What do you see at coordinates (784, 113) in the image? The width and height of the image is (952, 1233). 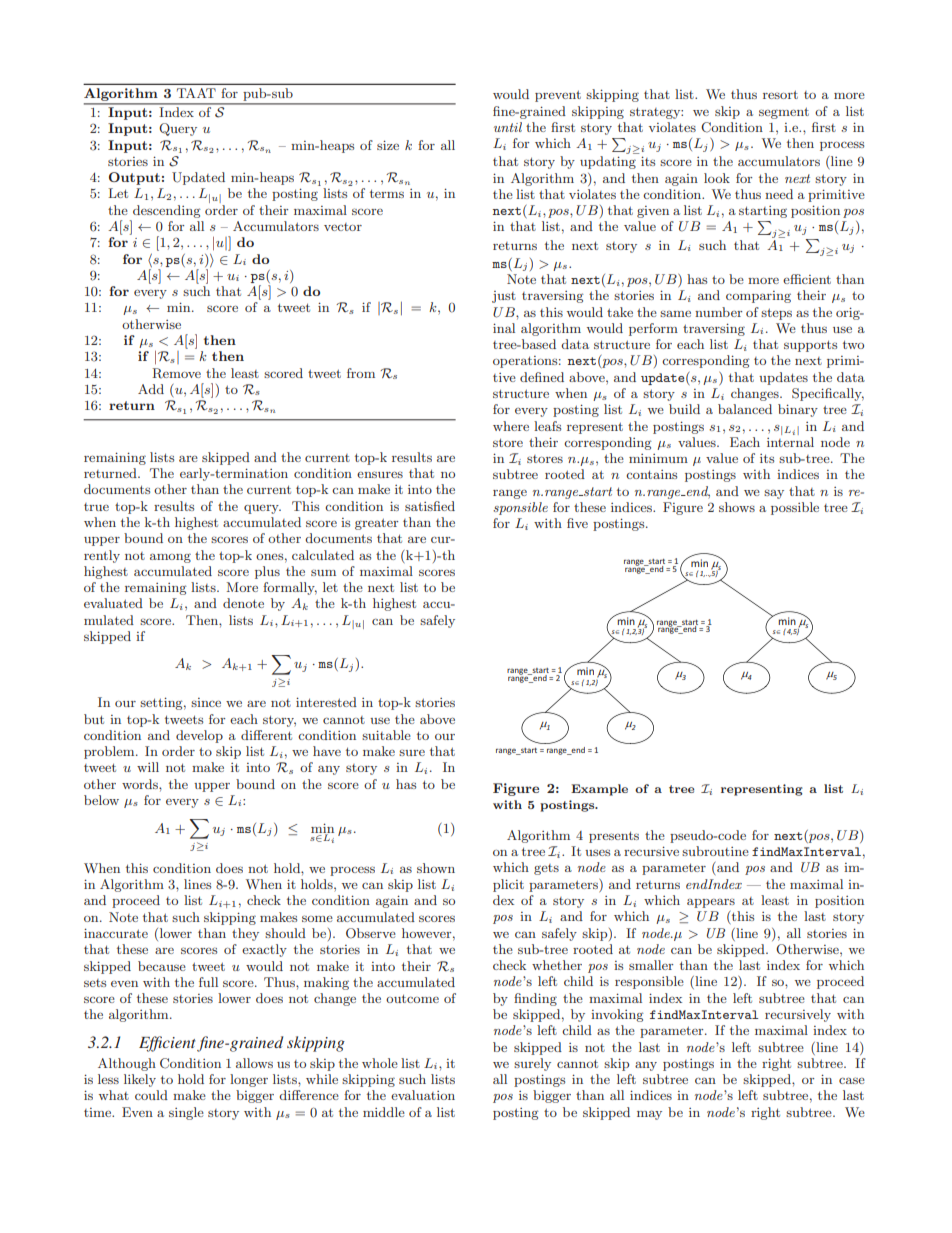 I see `segment` at bounding box center [784, 113].
